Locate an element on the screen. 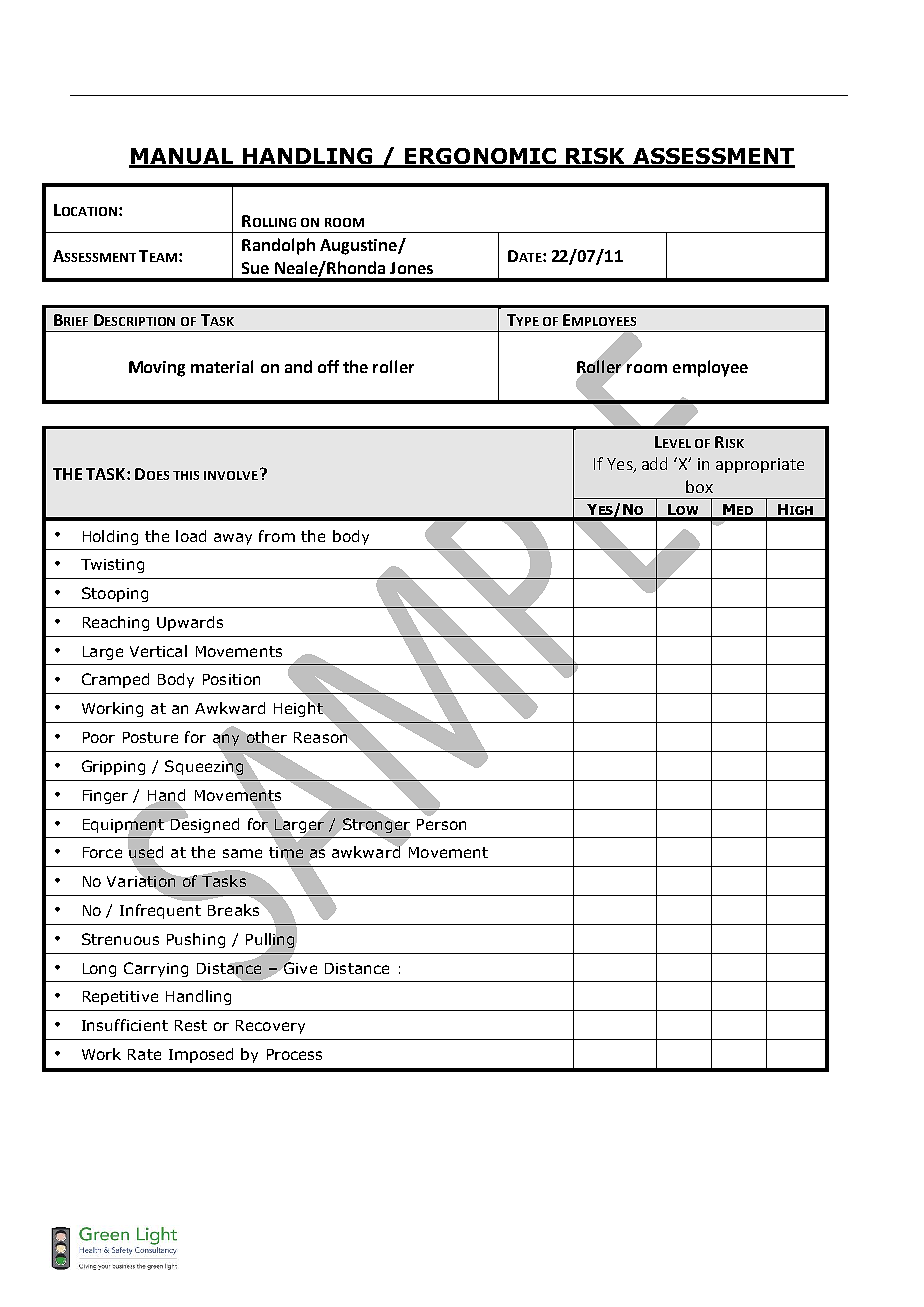 This screenshot has height=1307, width=924. Jones is located at coordinates (411, 268).
